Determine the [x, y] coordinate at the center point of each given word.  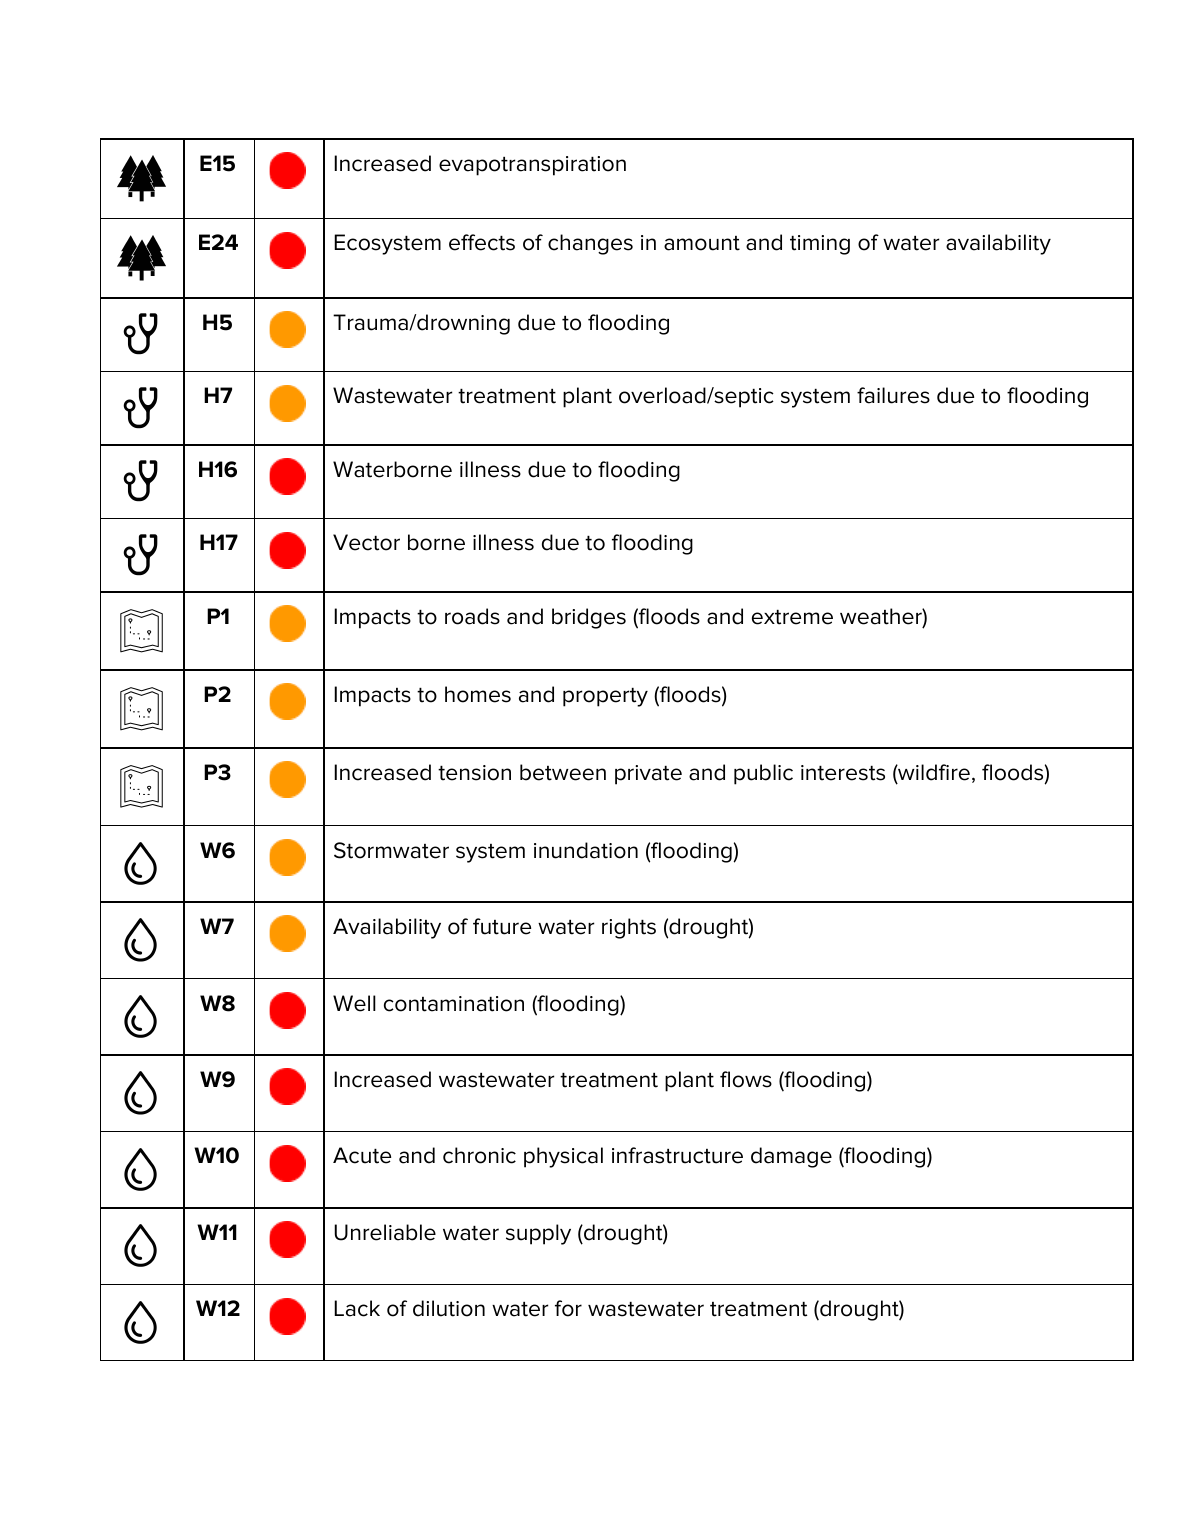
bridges [589, 618]
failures [893, 395]
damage [791, 1157]
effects [482, 242]
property [605, 697]
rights [629, 928]
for [568, 1308]
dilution [449, 1308]
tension [474, 773]
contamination [454, 1004]
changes [590, 244]
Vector [366, 542]
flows [746, 1079]
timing [820, 245]
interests [843, 773]
